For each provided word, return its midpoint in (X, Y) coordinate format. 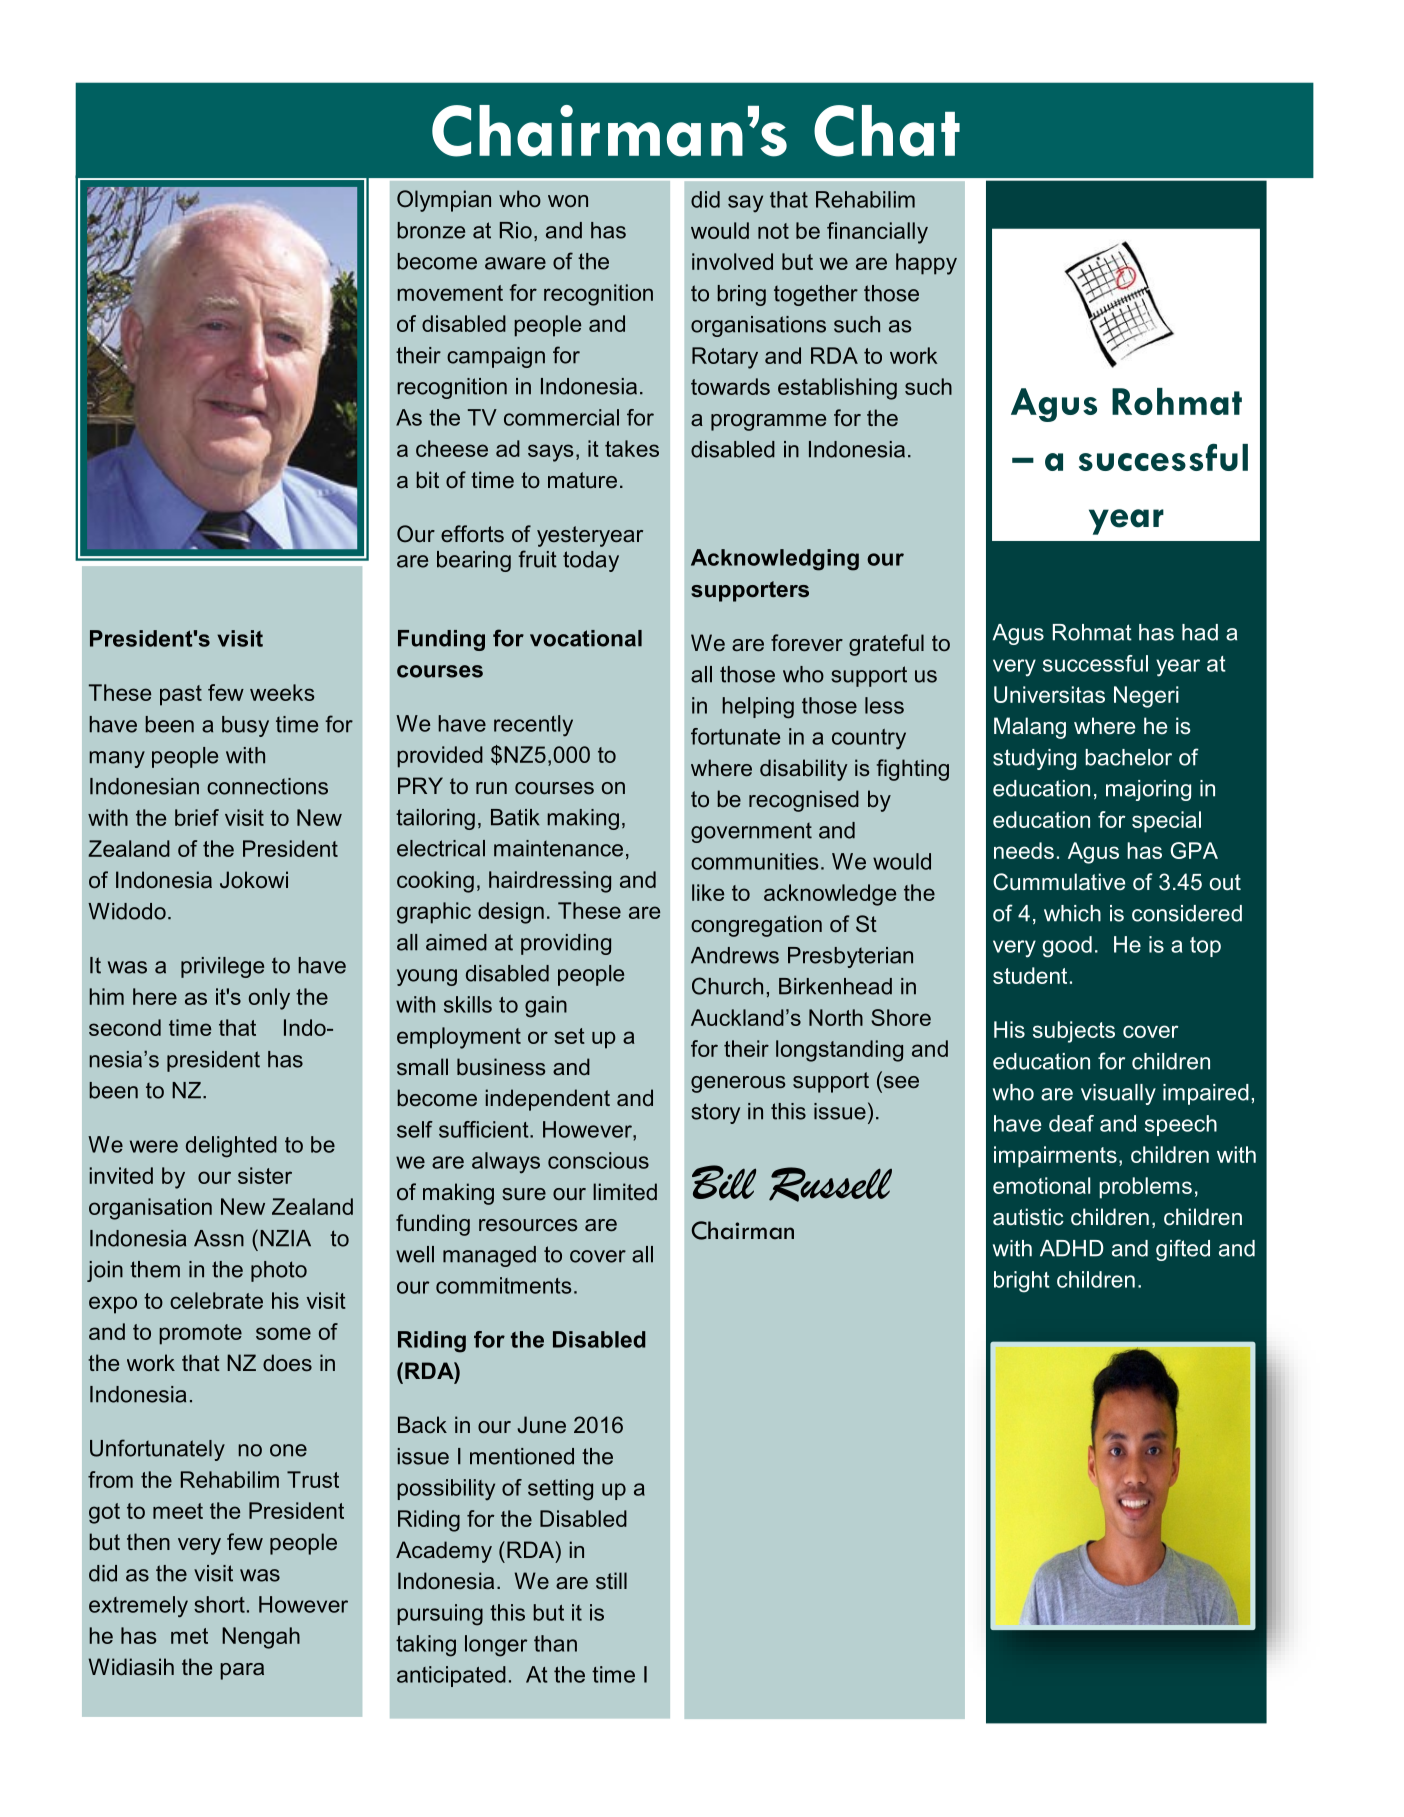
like (708, 892)
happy (926, 264)
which (1072, 913)
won (568, 201)
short (219, 1604)
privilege (222, 967)
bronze (431, 230)
